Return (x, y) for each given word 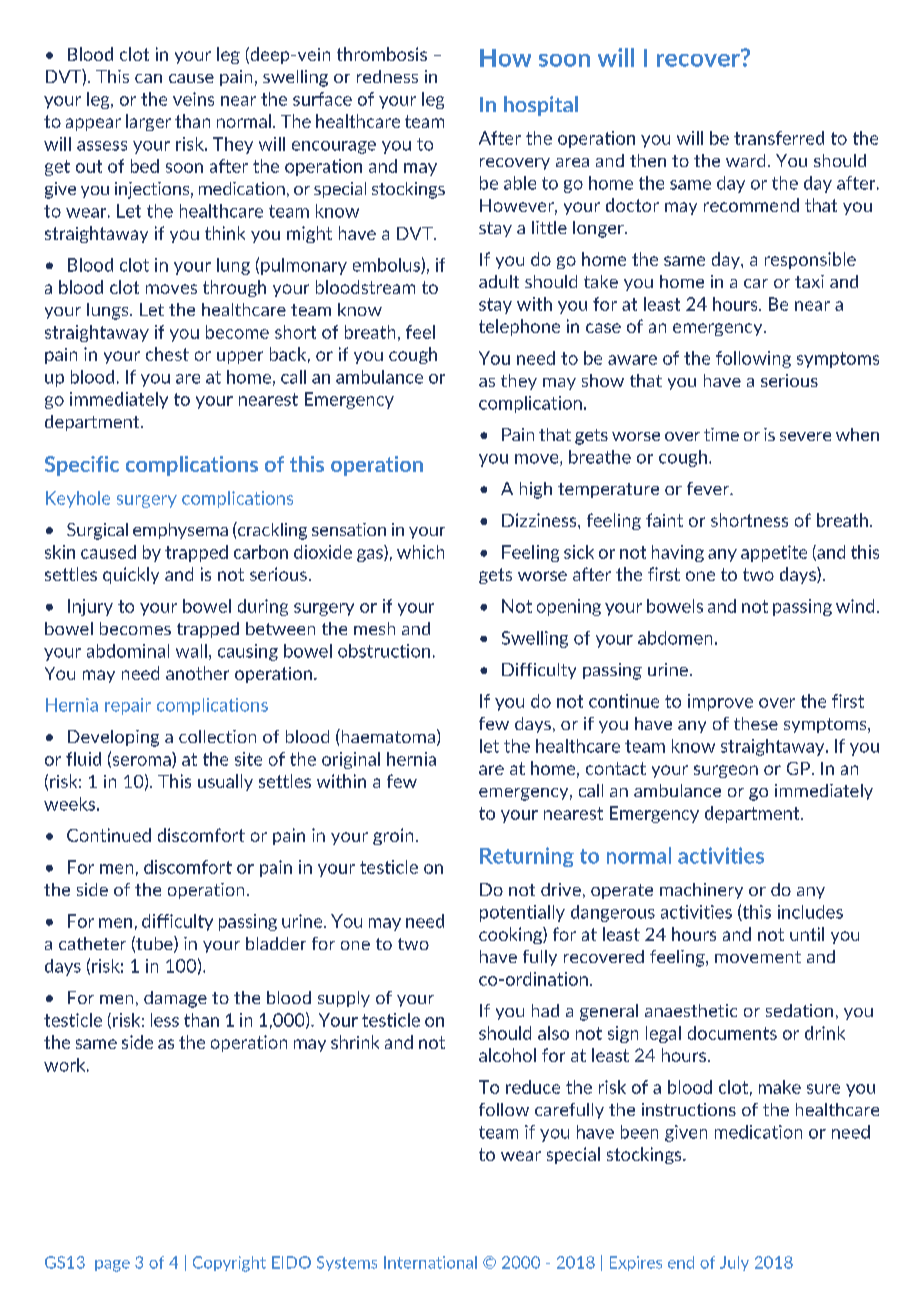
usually (225, 782)
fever (709, 488)
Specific (82, 466)
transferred (779, 138)
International (430, 1262)
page (112, 1266)
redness (387, 76)
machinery (701, 891)
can (148, 78)
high (536, 490)
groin (393, 836)
